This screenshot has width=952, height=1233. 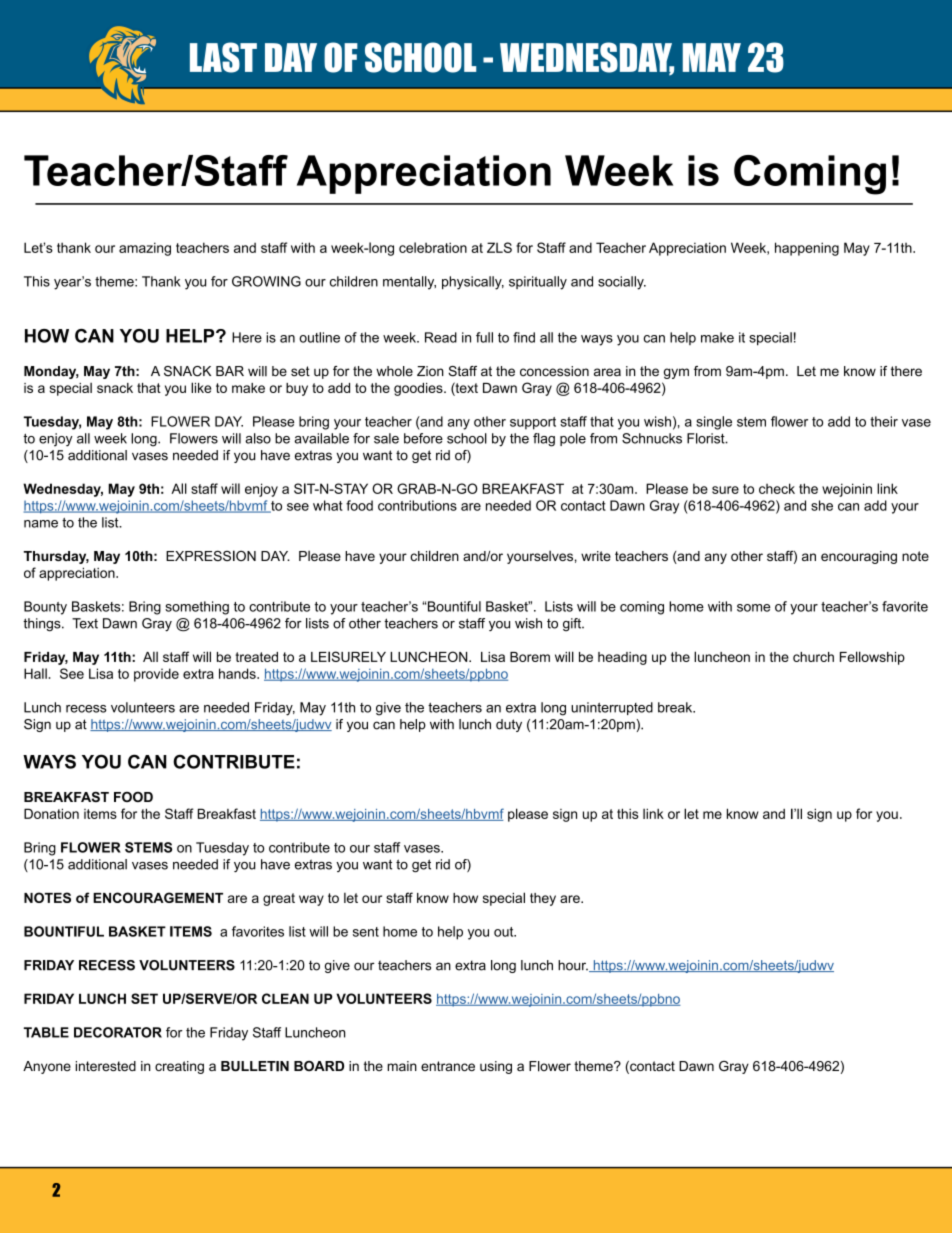 What do you see at coordinates (433, 247) in the screenshot?
I see `celebration` at bounding box center [433, 247].
